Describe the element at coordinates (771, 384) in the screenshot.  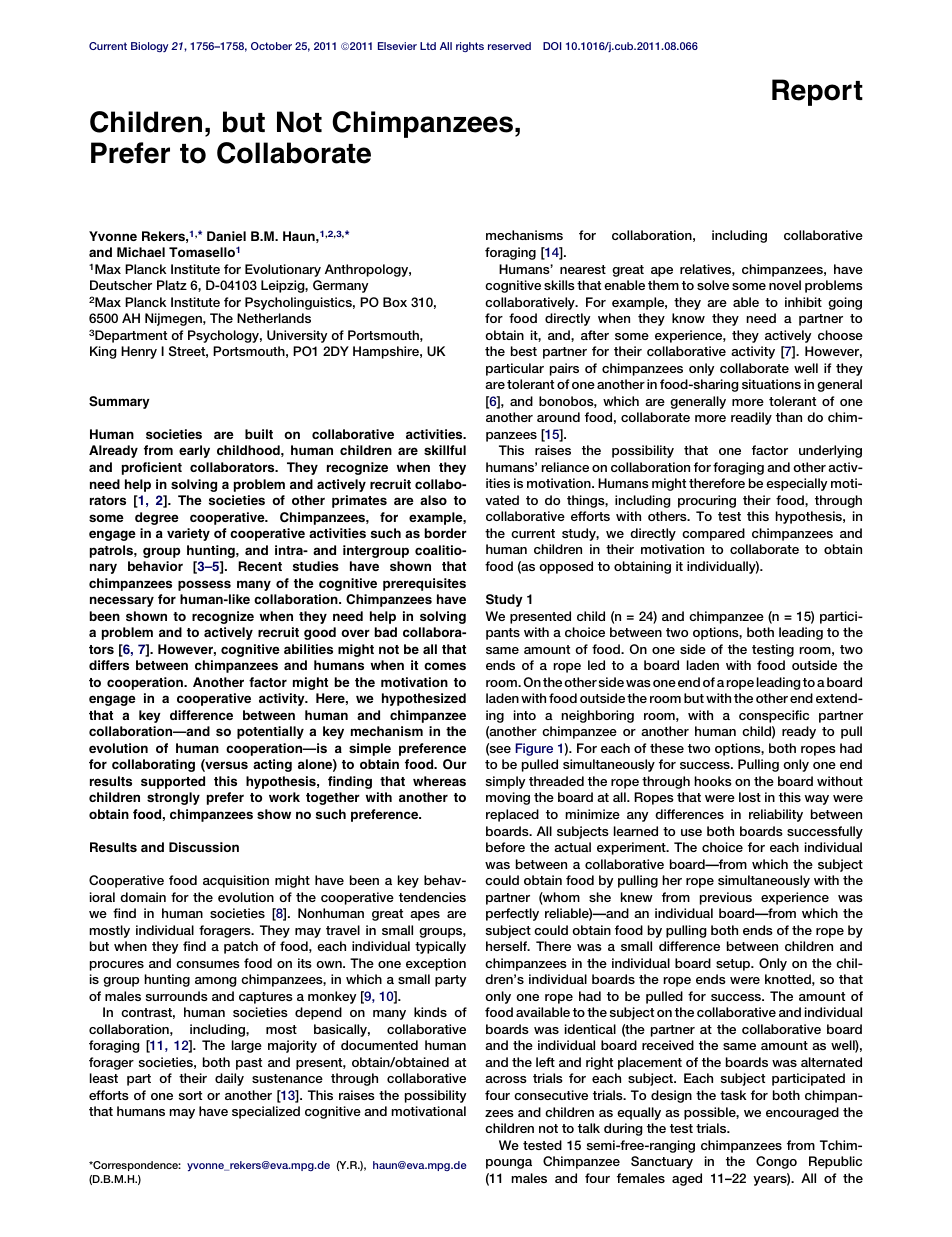
I see `situations` at that location.
